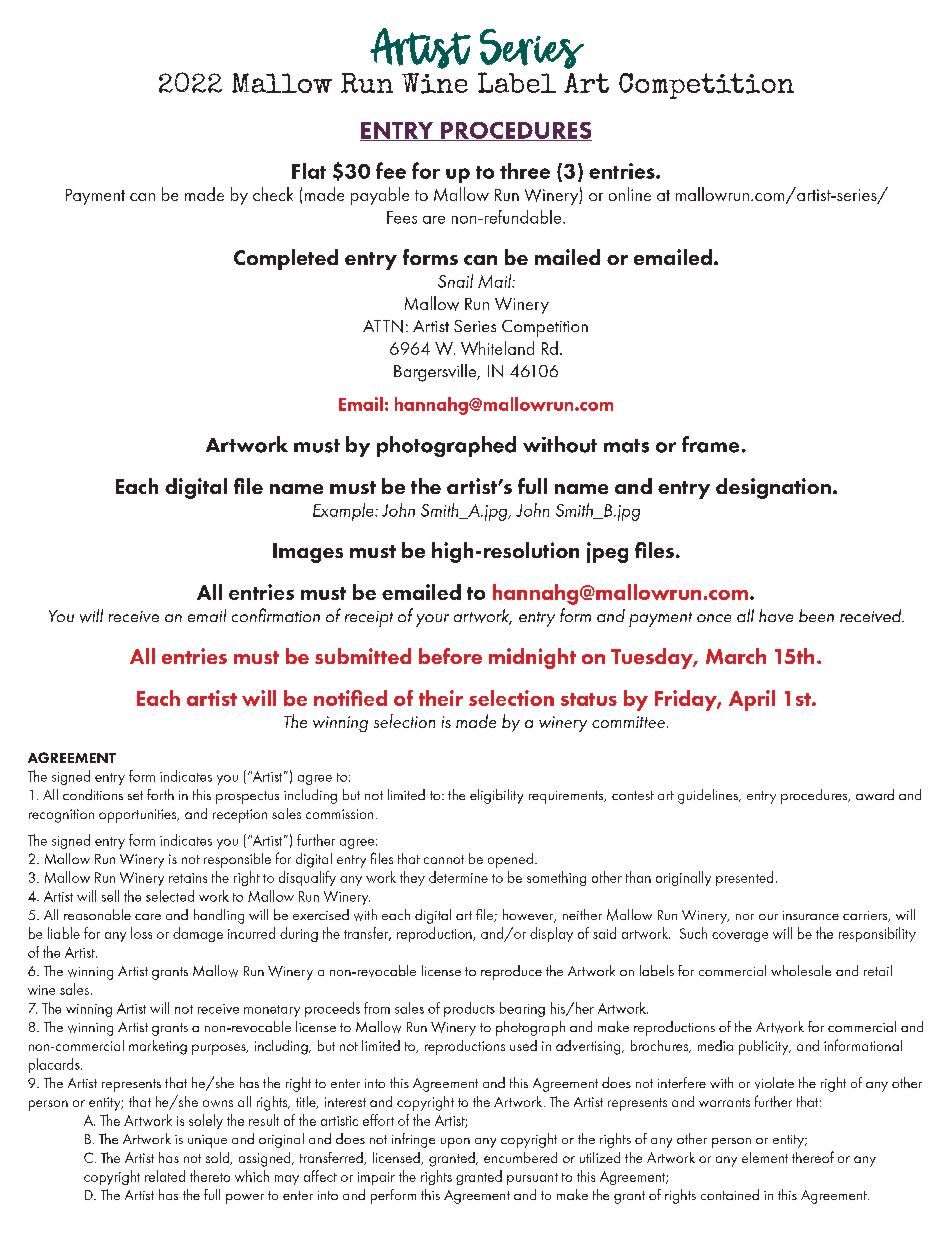 This screenshot has width=952, height=1233. What do you see at coordinates (402, 217) in the screenshot?
I see `Fees` at bounding box center [402, 217].
